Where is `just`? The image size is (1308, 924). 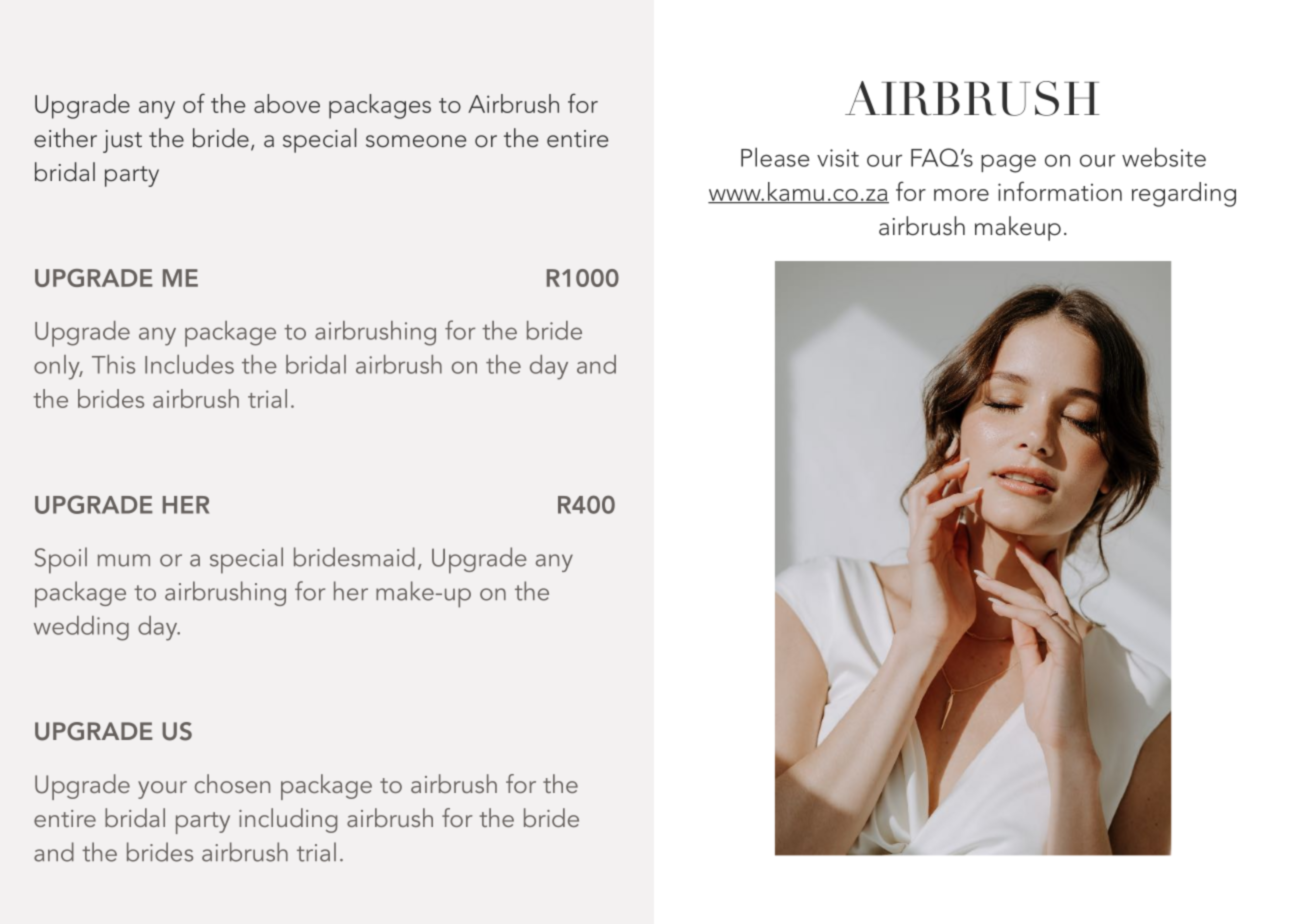
just is located at coordinates (122, 141).
